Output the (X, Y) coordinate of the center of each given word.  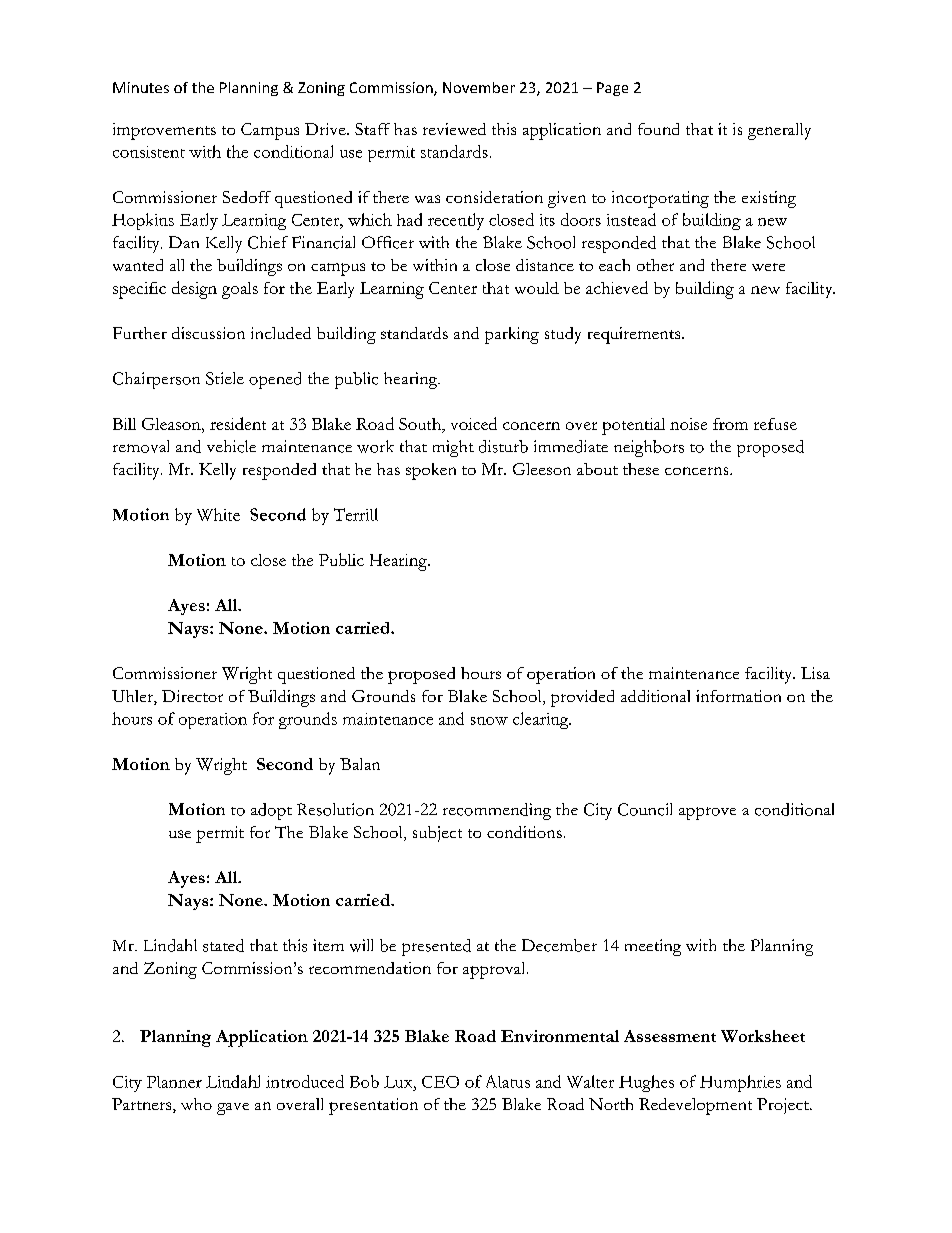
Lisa (815, 673)
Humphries (740, 1083)
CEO (440, 1082)
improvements (164, 131)
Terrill (356, 514)
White (218, 514)
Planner (174, 1082)
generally (779, 131)
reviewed (454, 129)
